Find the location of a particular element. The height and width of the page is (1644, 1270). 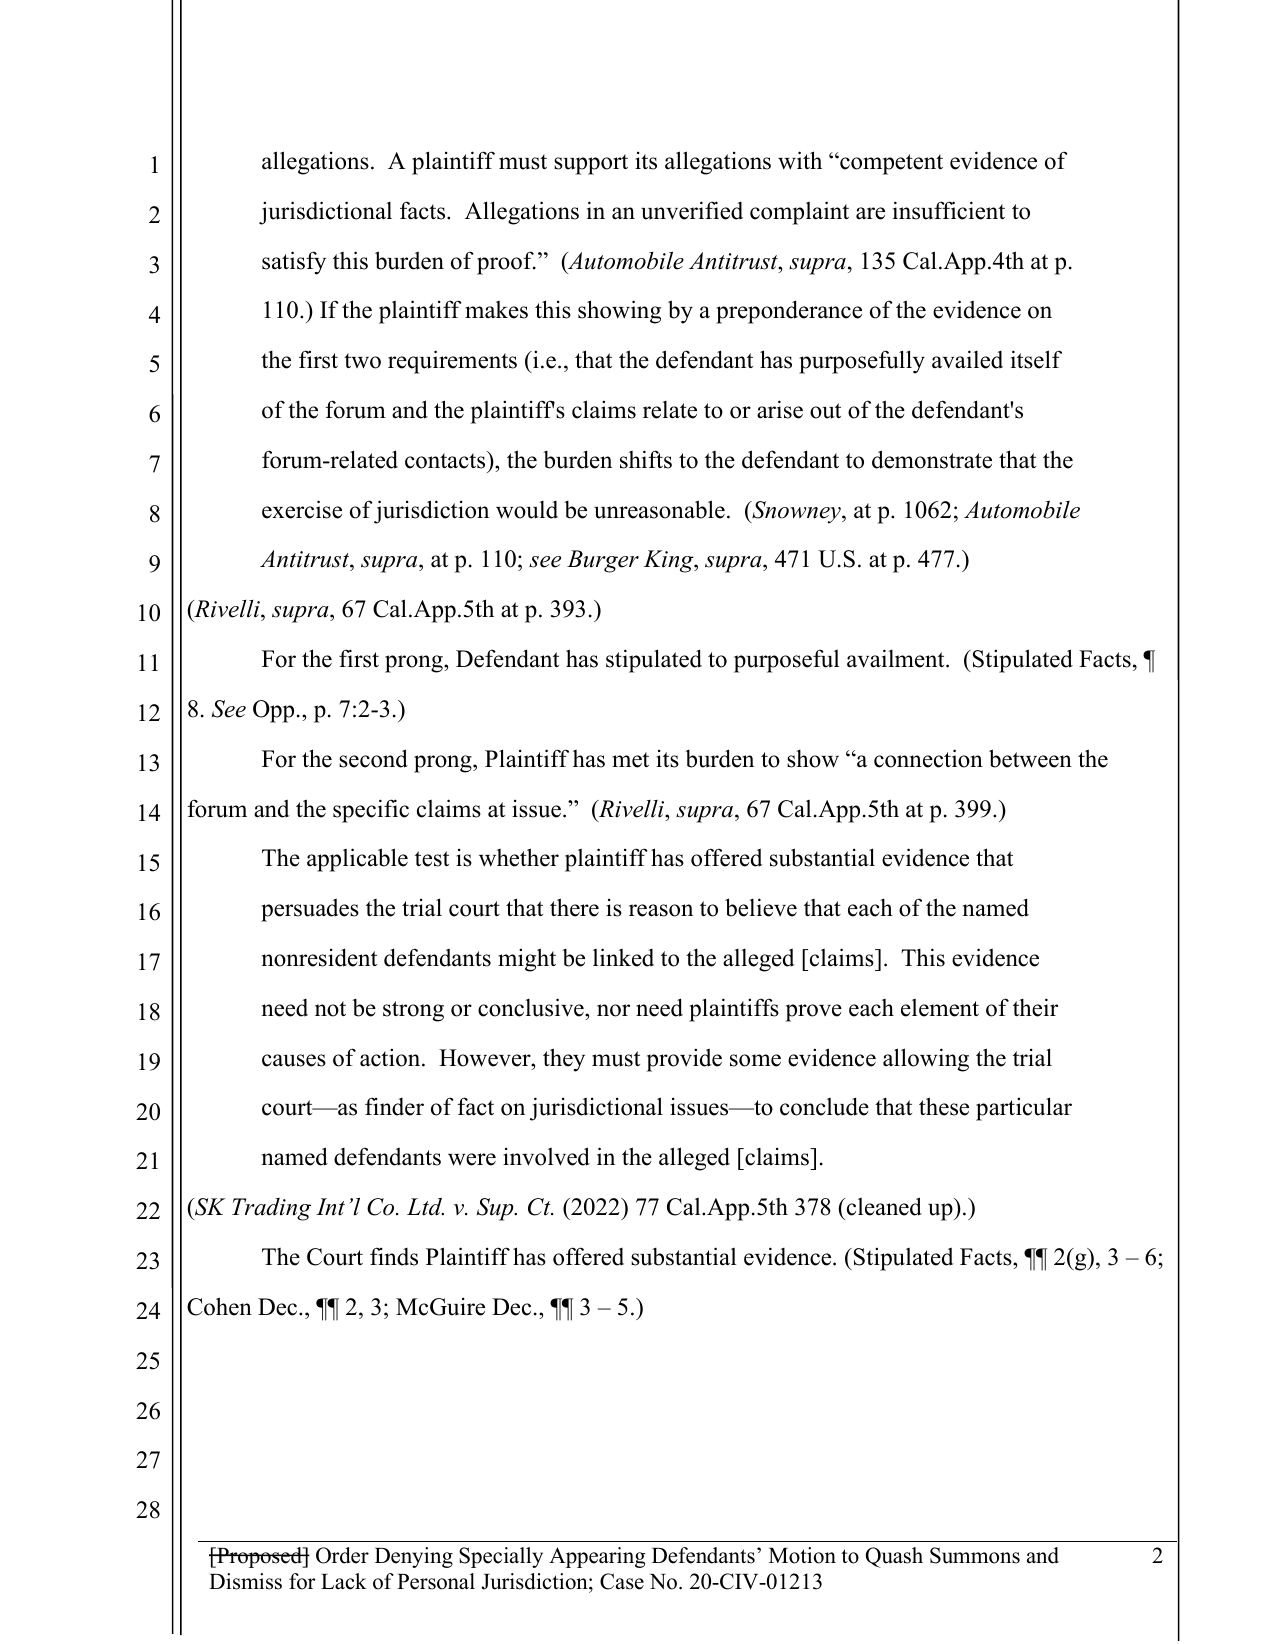

demonstrate is located at coordinates (932, 459).
